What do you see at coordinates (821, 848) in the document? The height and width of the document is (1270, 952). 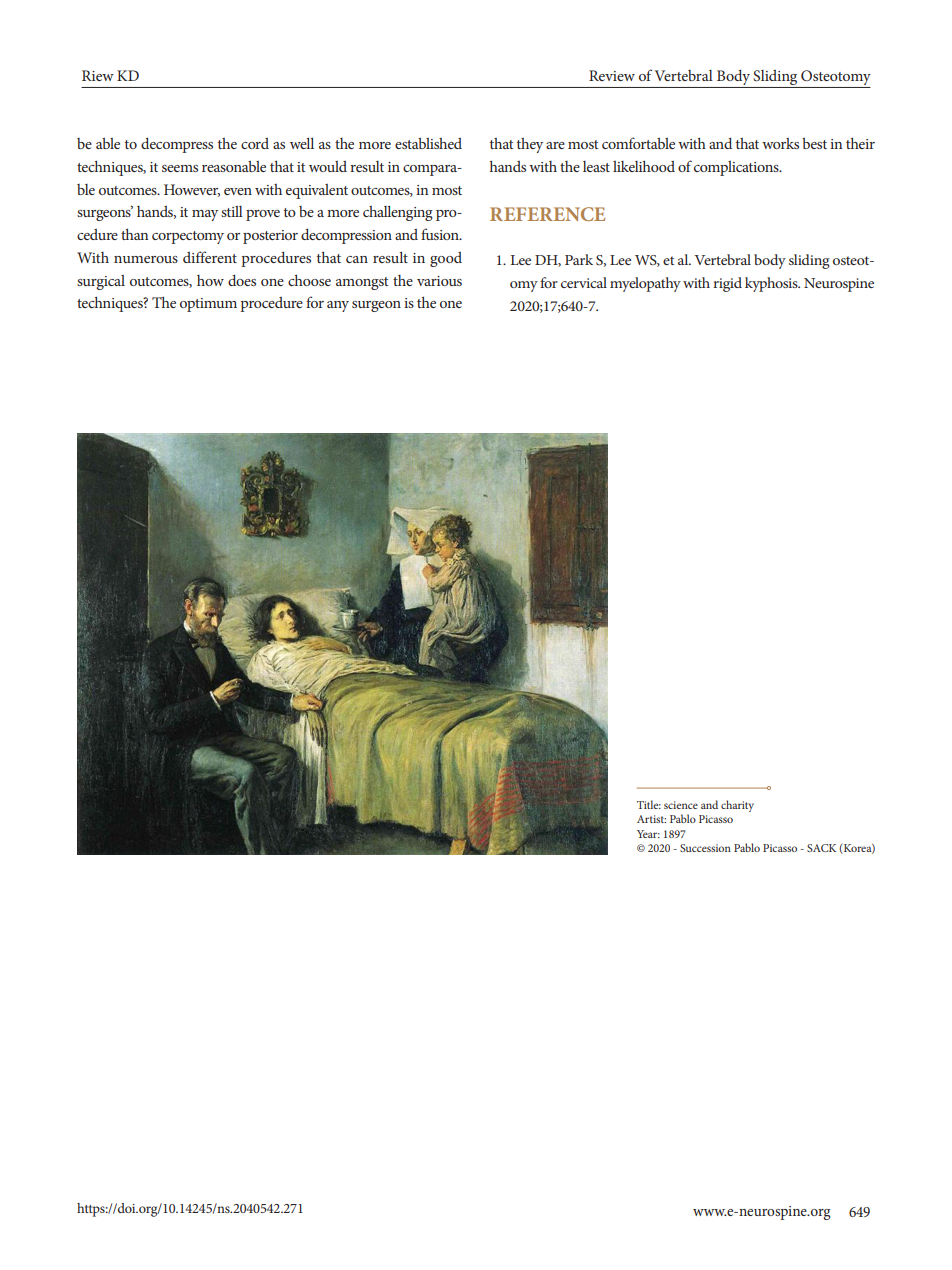 I see `SACK` at bounding box center [821, 848].
